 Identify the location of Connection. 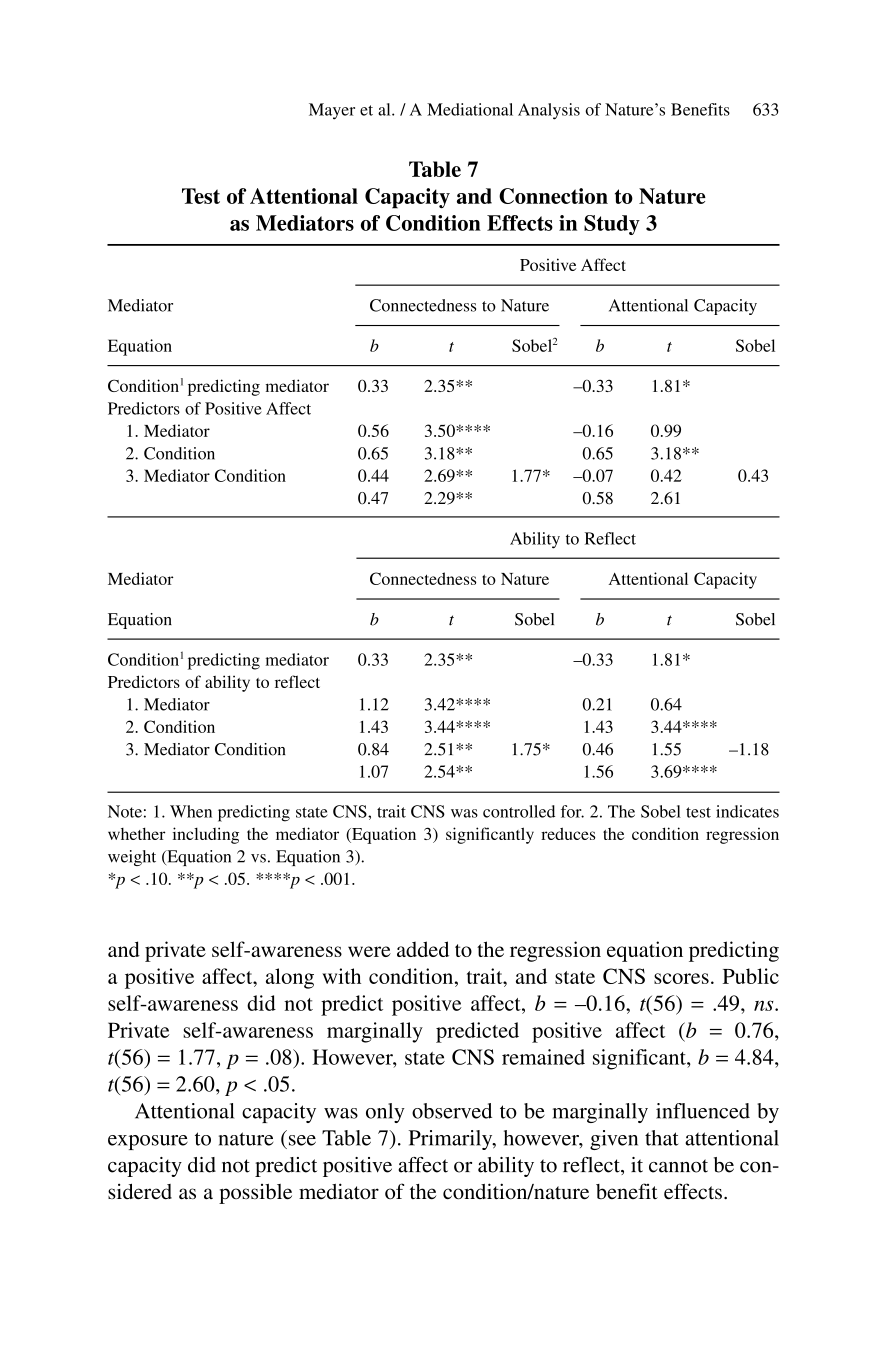
(553, 196).
